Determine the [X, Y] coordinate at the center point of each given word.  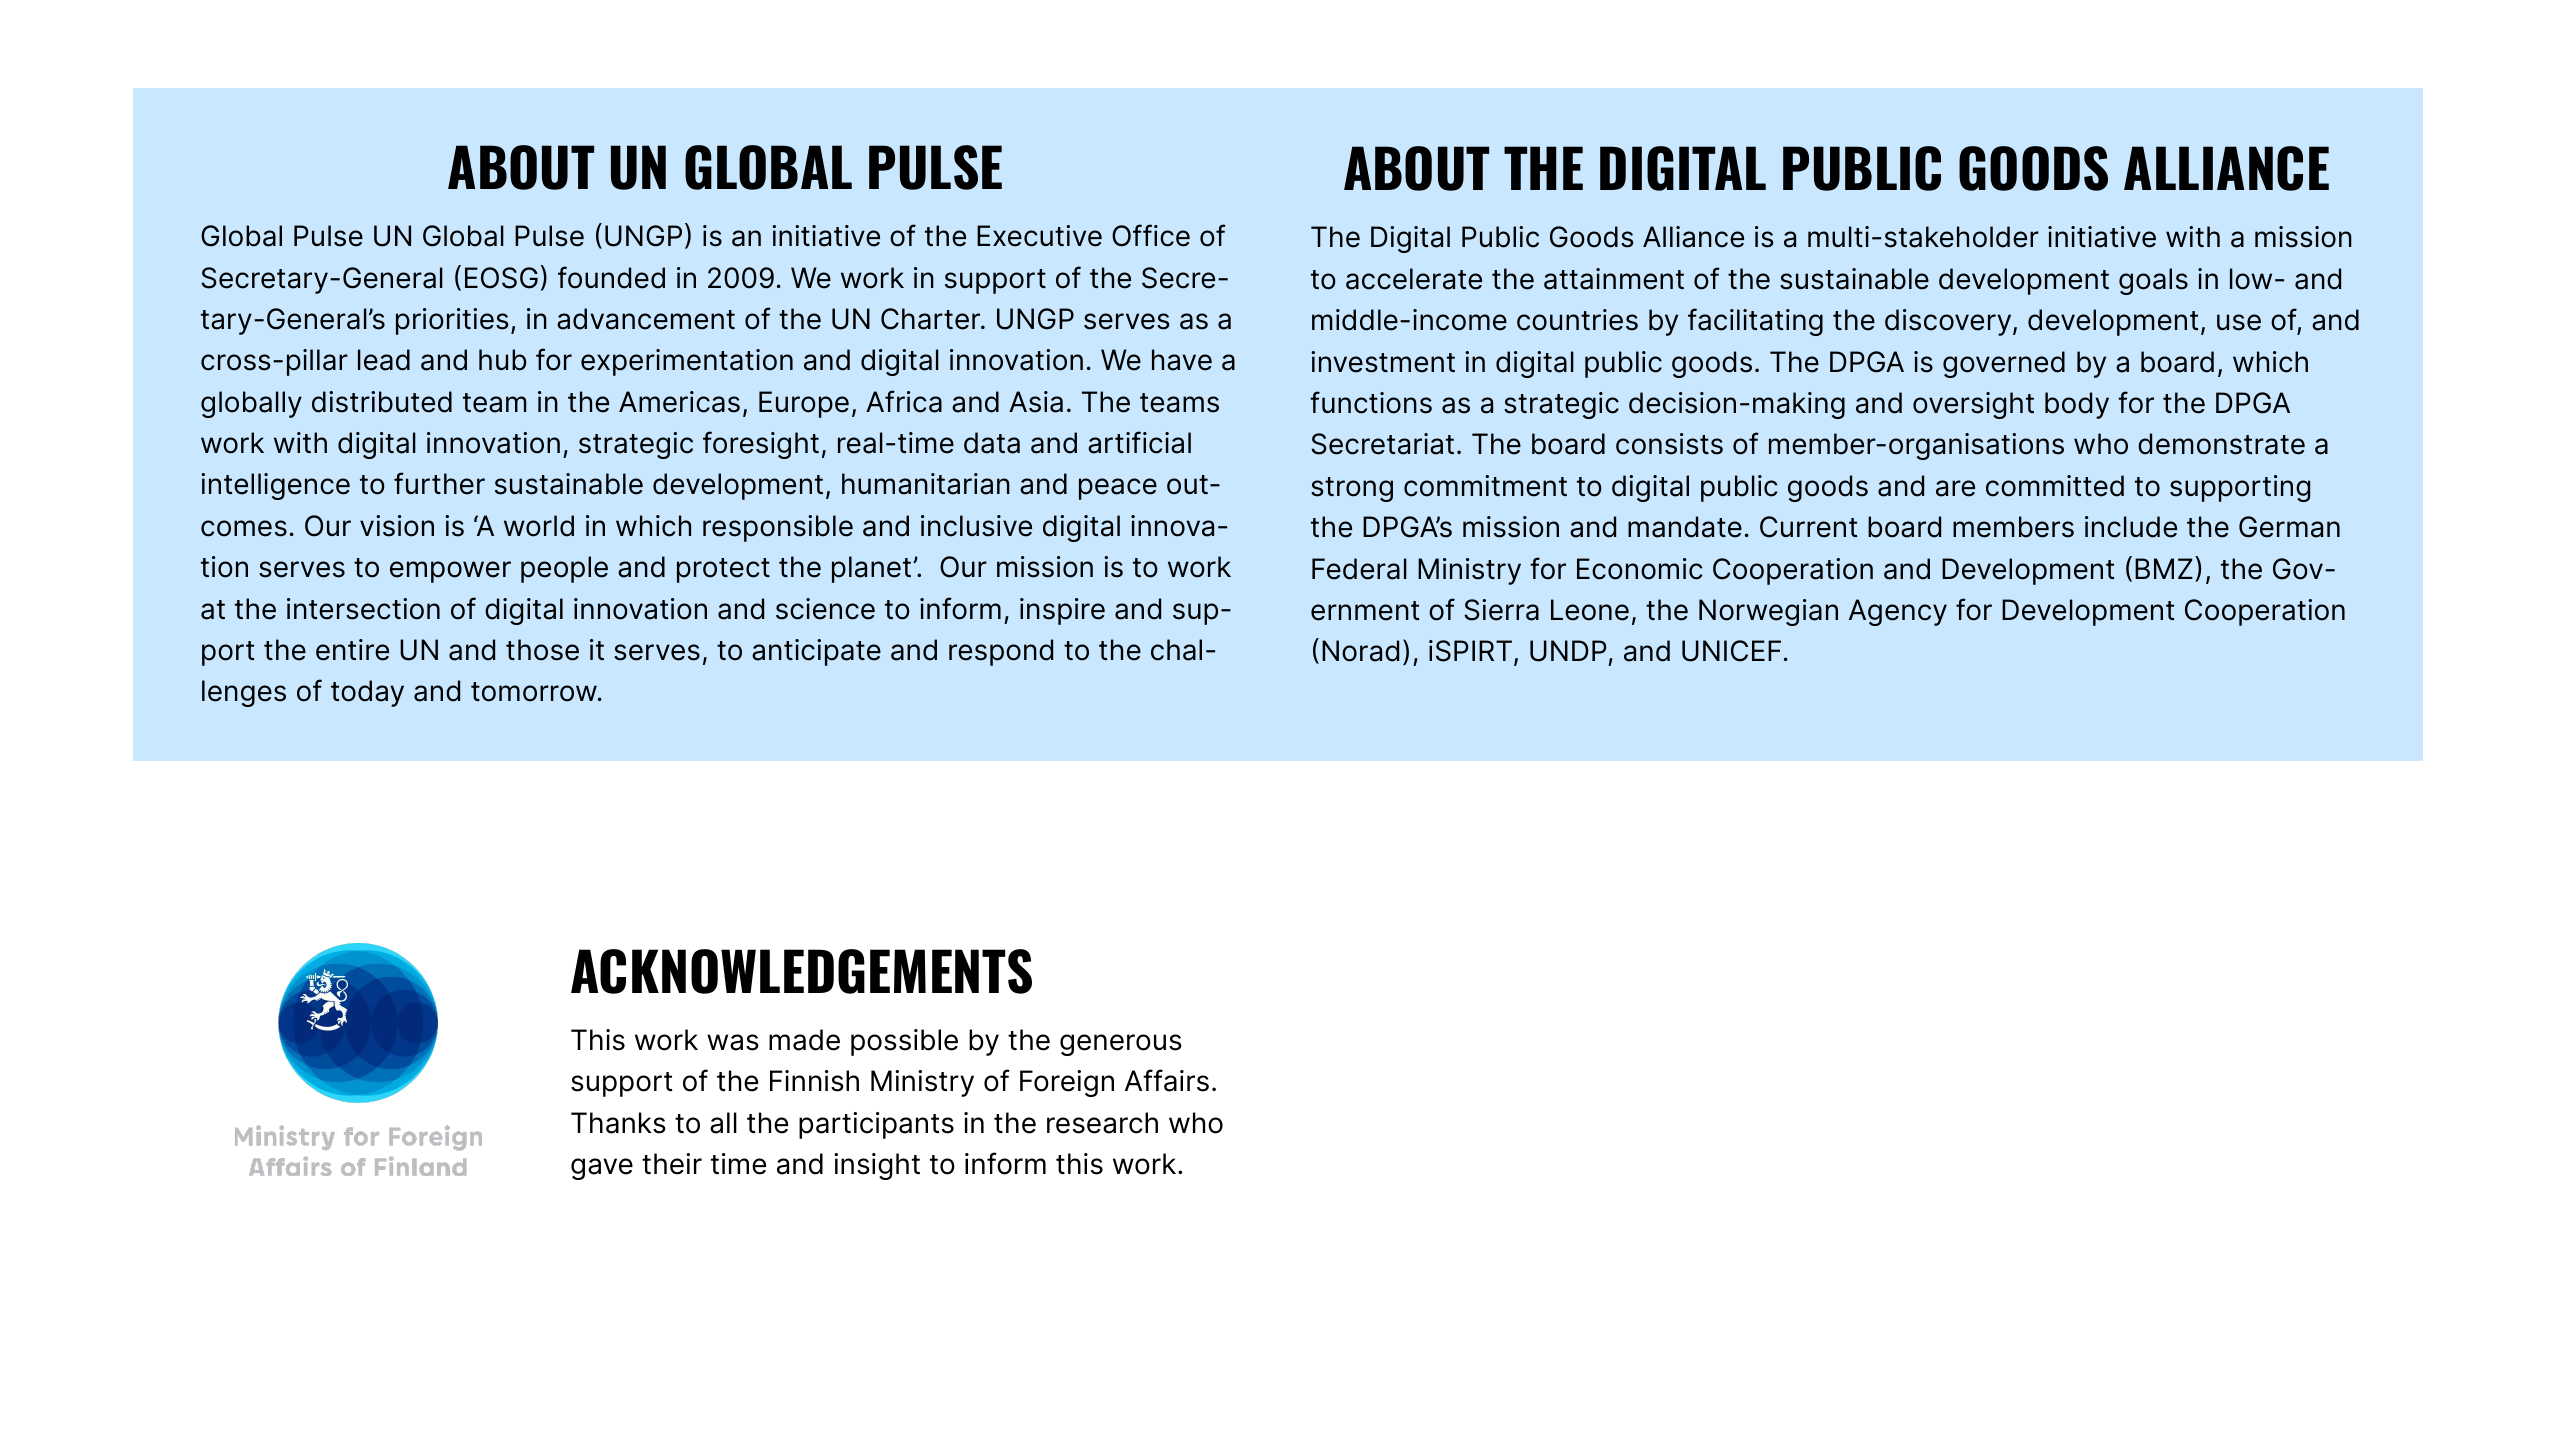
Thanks [618, 1123]
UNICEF [1731, 651]
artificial [1139, 442]
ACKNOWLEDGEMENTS [801, 971]
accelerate [1414, 279]
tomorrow [535, 692]
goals [2153, 281]
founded [611, 277]
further [439, 483]
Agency [1898, 612]
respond [1001, 652]
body [2077, 405]
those [542, 650]
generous [1121, 1045]
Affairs [1167, 1080]
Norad [1360, 651]
